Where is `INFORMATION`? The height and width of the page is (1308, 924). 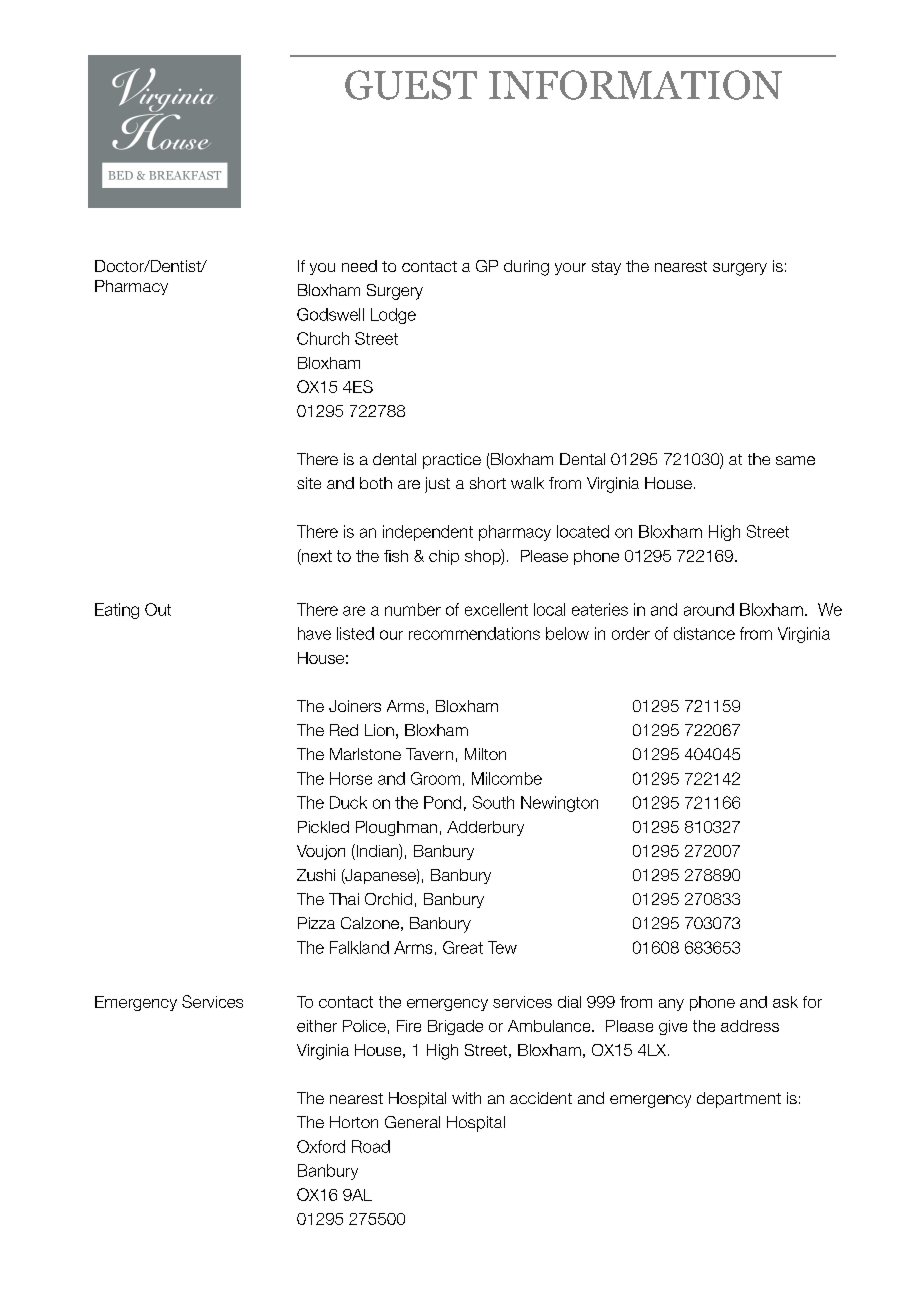 INFORMATION is located at coordinates (635, 85).
